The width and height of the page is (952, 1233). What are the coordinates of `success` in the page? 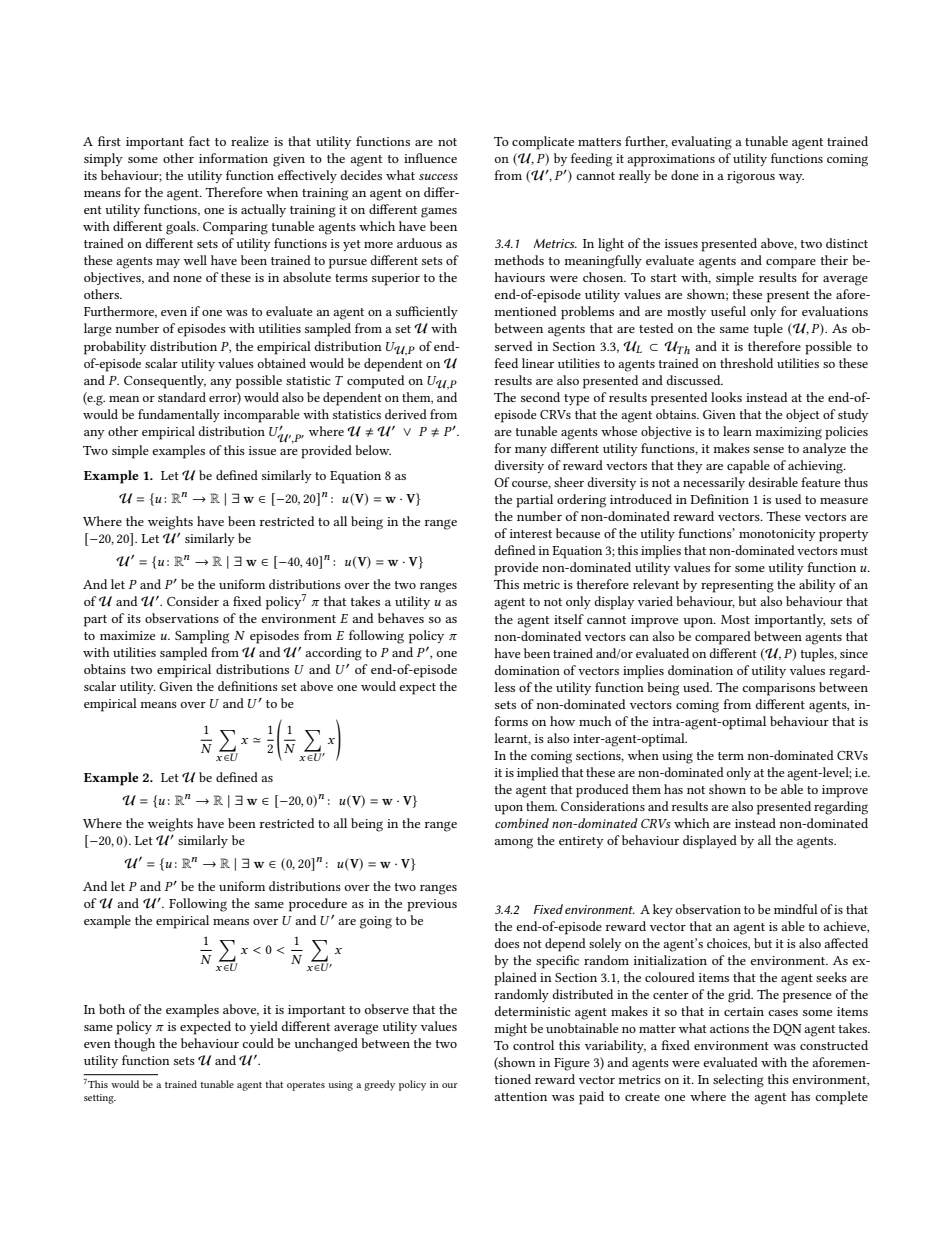 It's located at (438, 177).
